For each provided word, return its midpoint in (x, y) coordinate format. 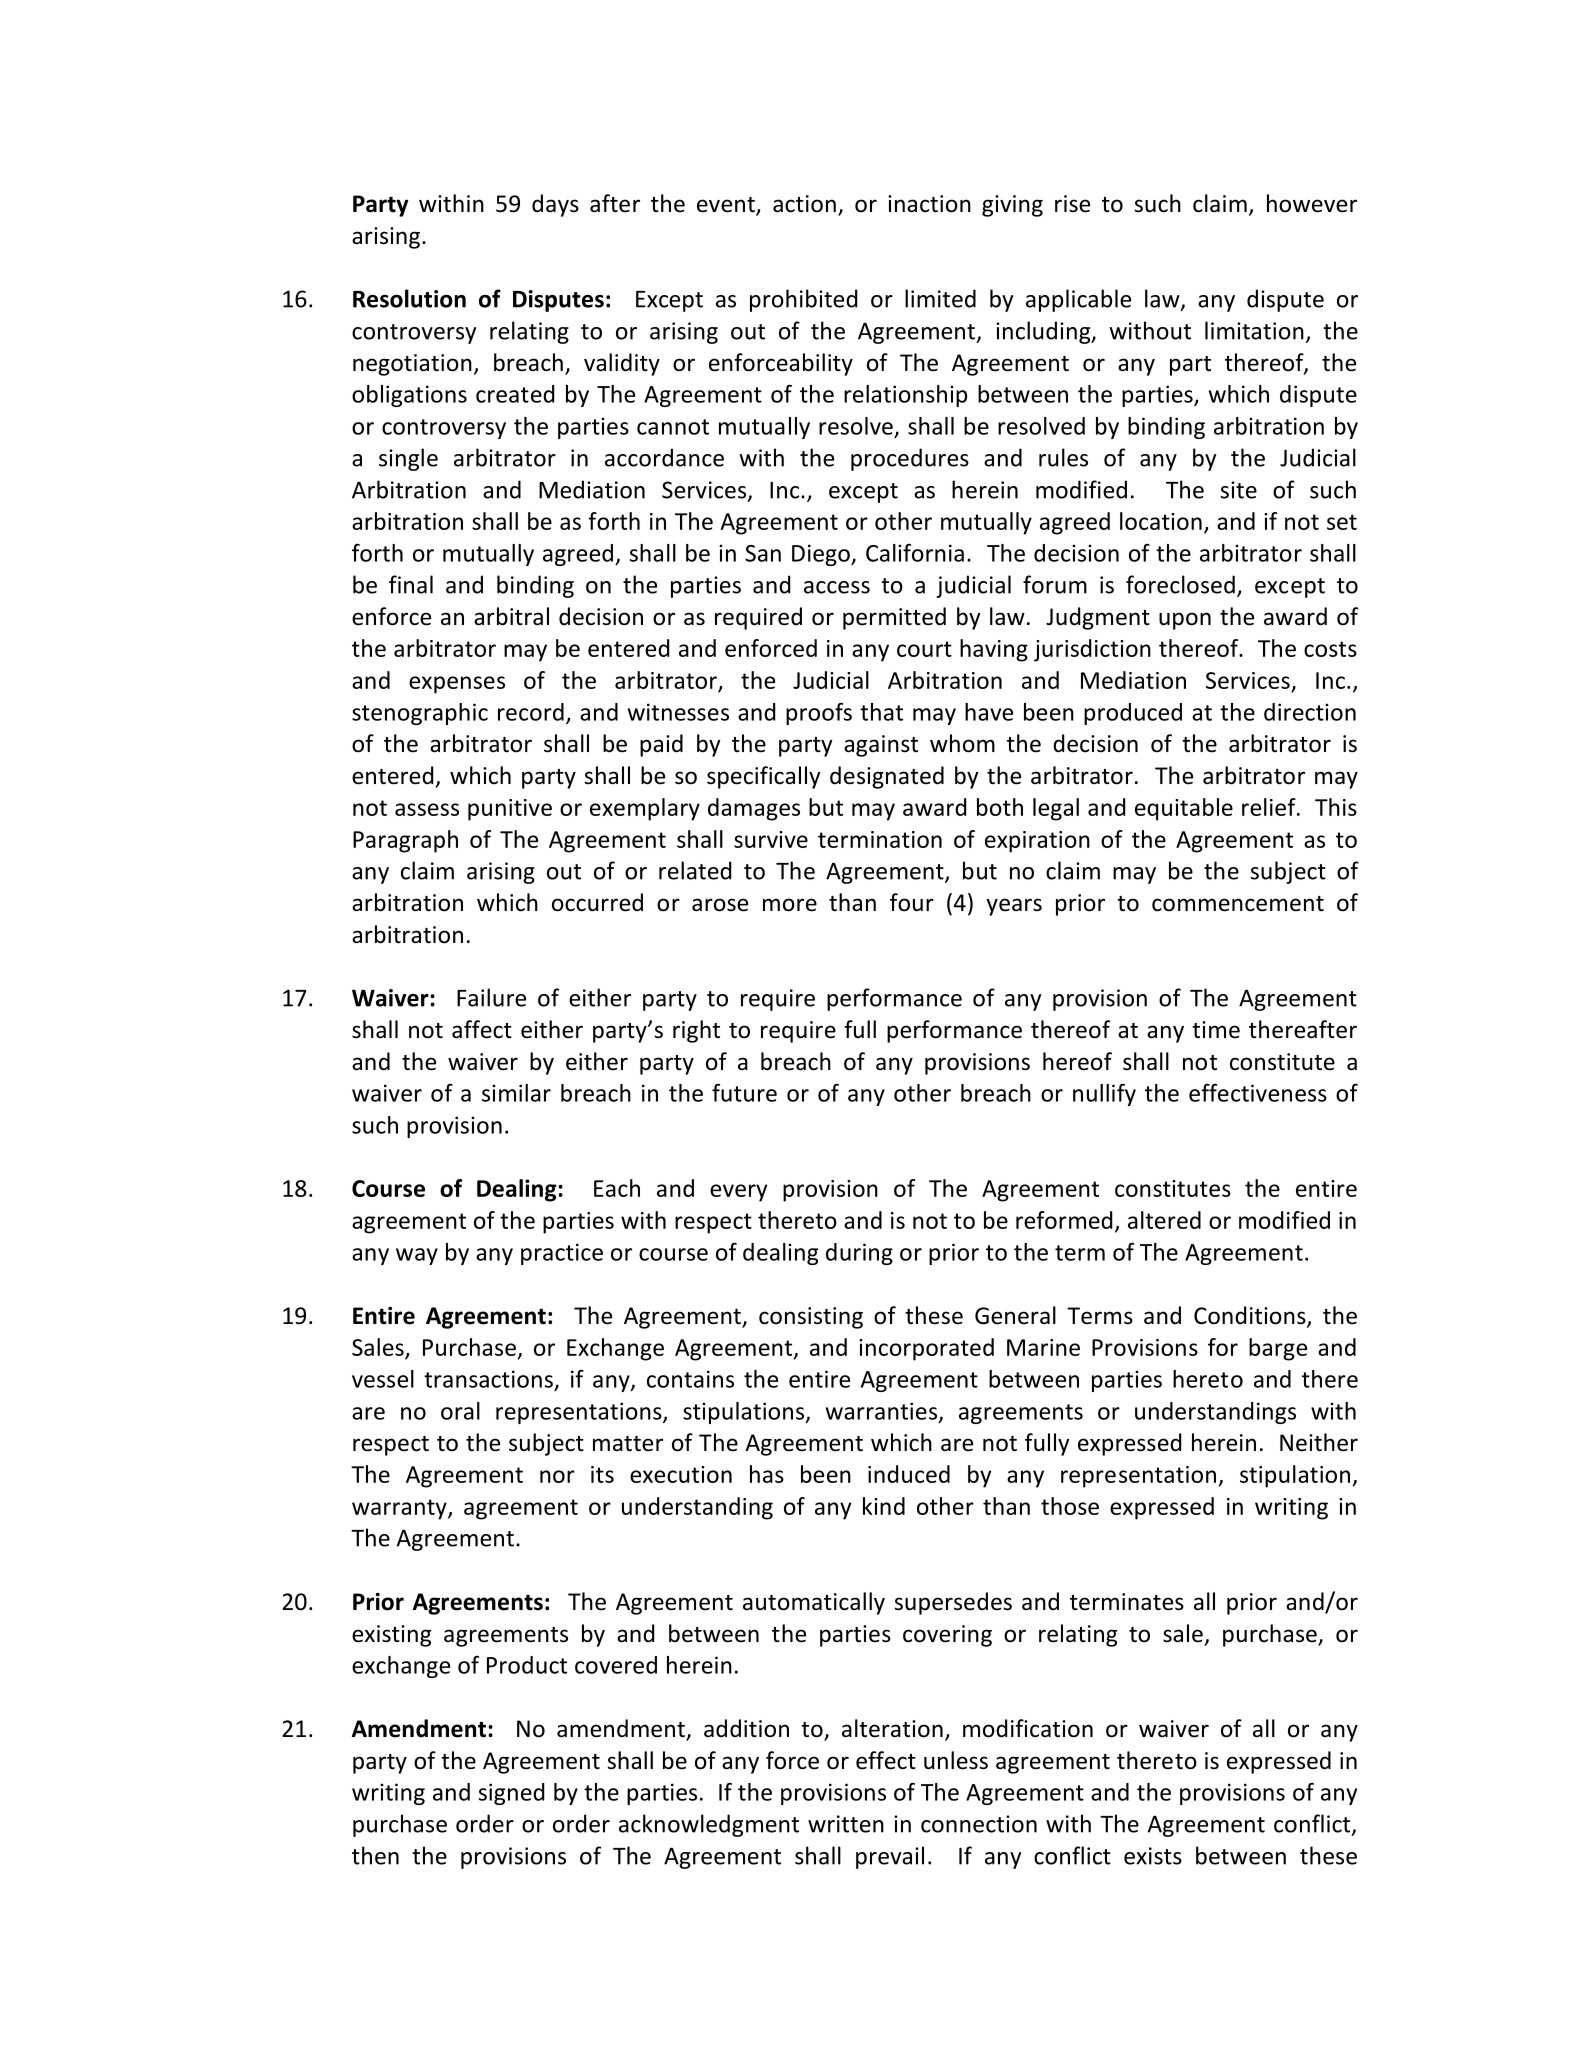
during (859, 1254)
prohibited (803, 300)
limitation (1254, 330)
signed (511, 1794)
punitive (510, 810)
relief (1270, 807)
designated (887, 777)
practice (562, 1254)
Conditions (1251, 1316)
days (555, 205)
